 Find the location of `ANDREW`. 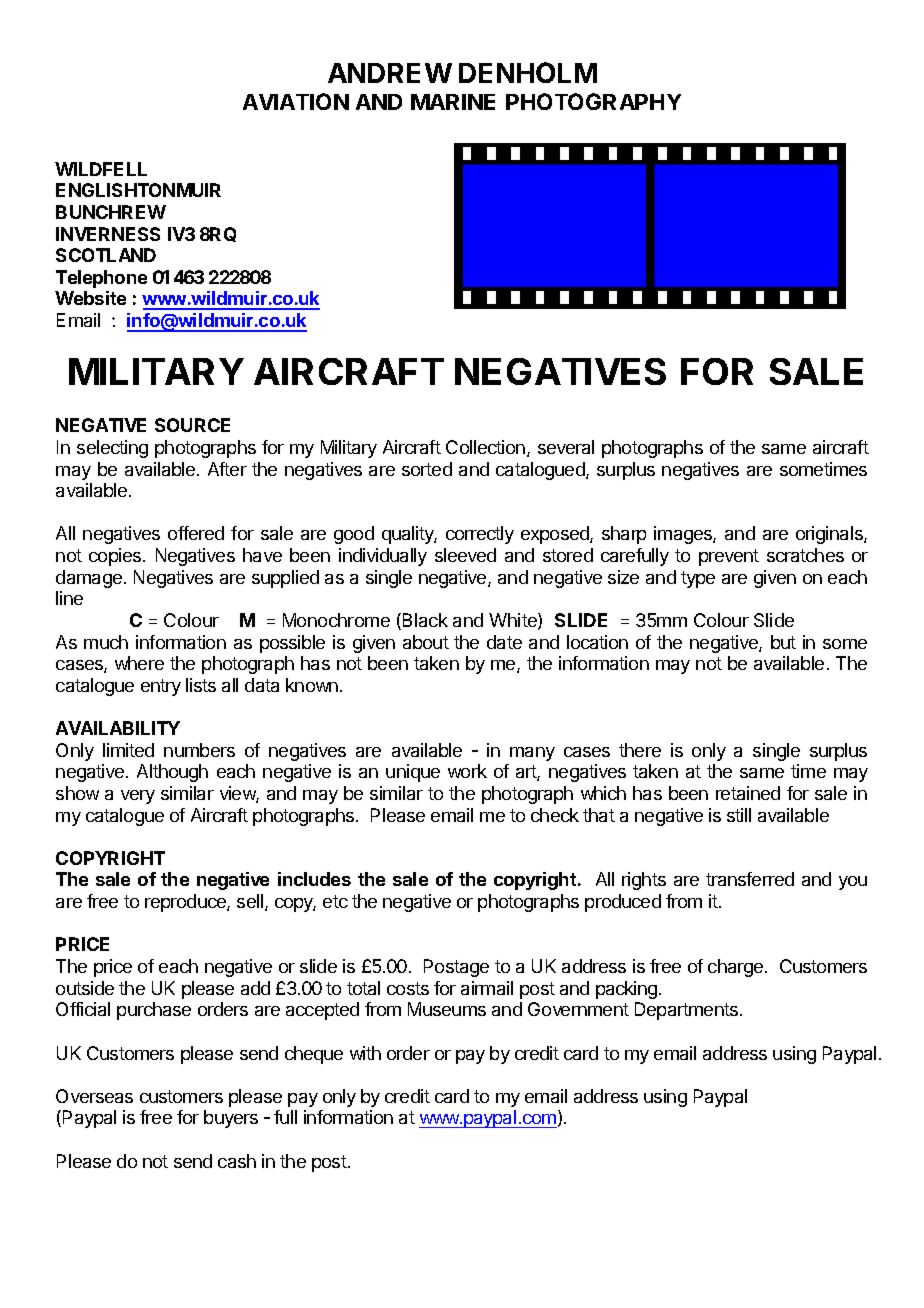

ANDREW is located at coordinates (390, 73).
